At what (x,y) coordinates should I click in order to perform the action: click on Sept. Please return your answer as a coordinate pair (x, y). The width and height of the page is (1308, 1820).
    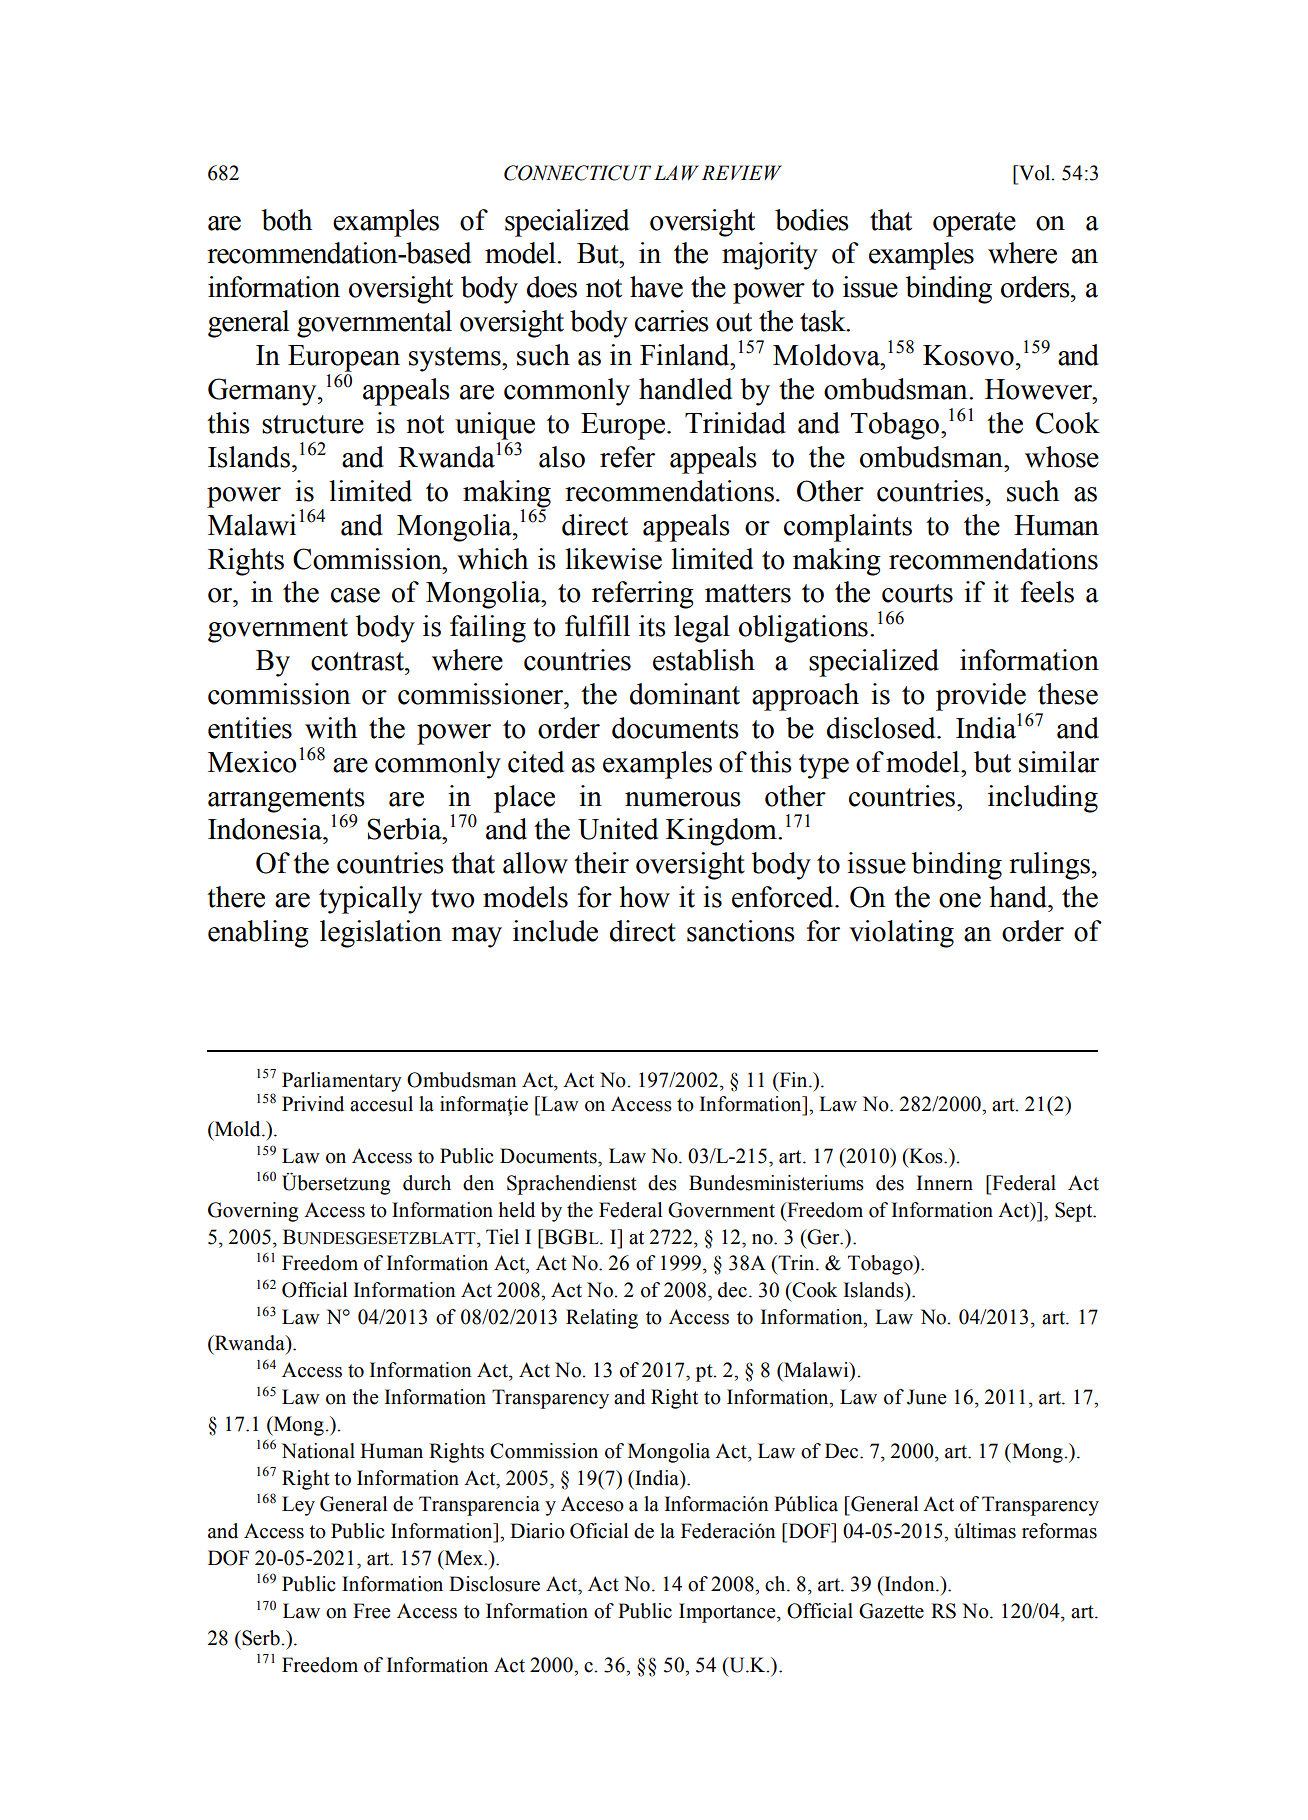
    Looking at the image, I should click on (1075, 1212).
